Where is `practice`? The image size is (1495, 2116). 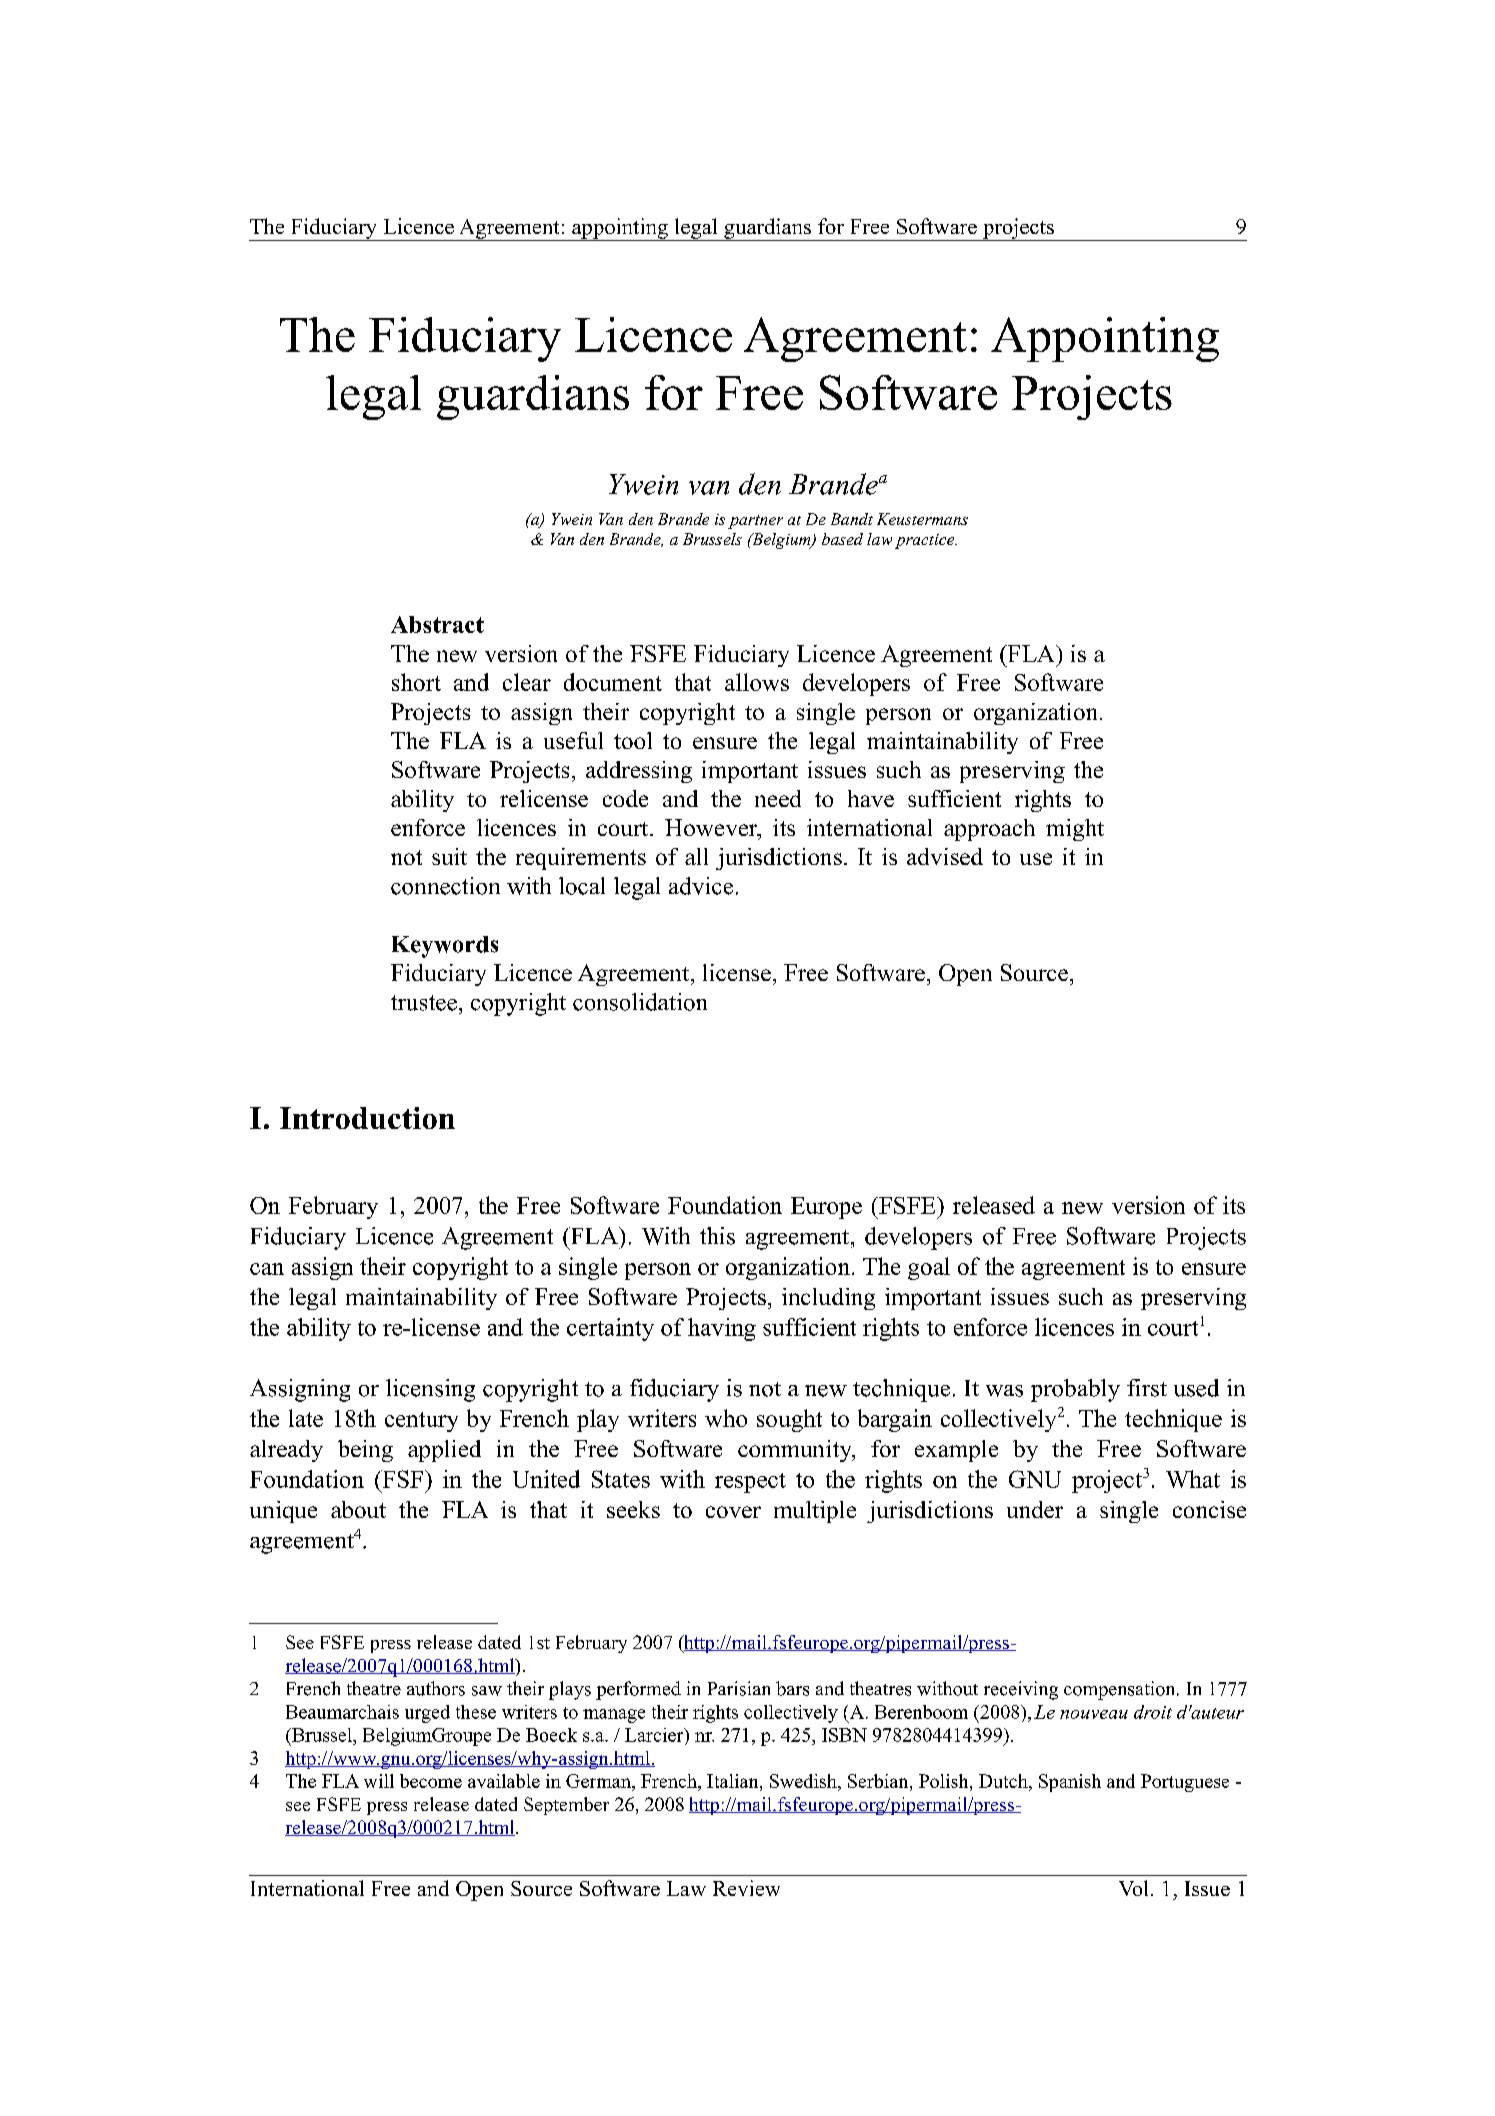 practice is located at coordinates (926, 541).
